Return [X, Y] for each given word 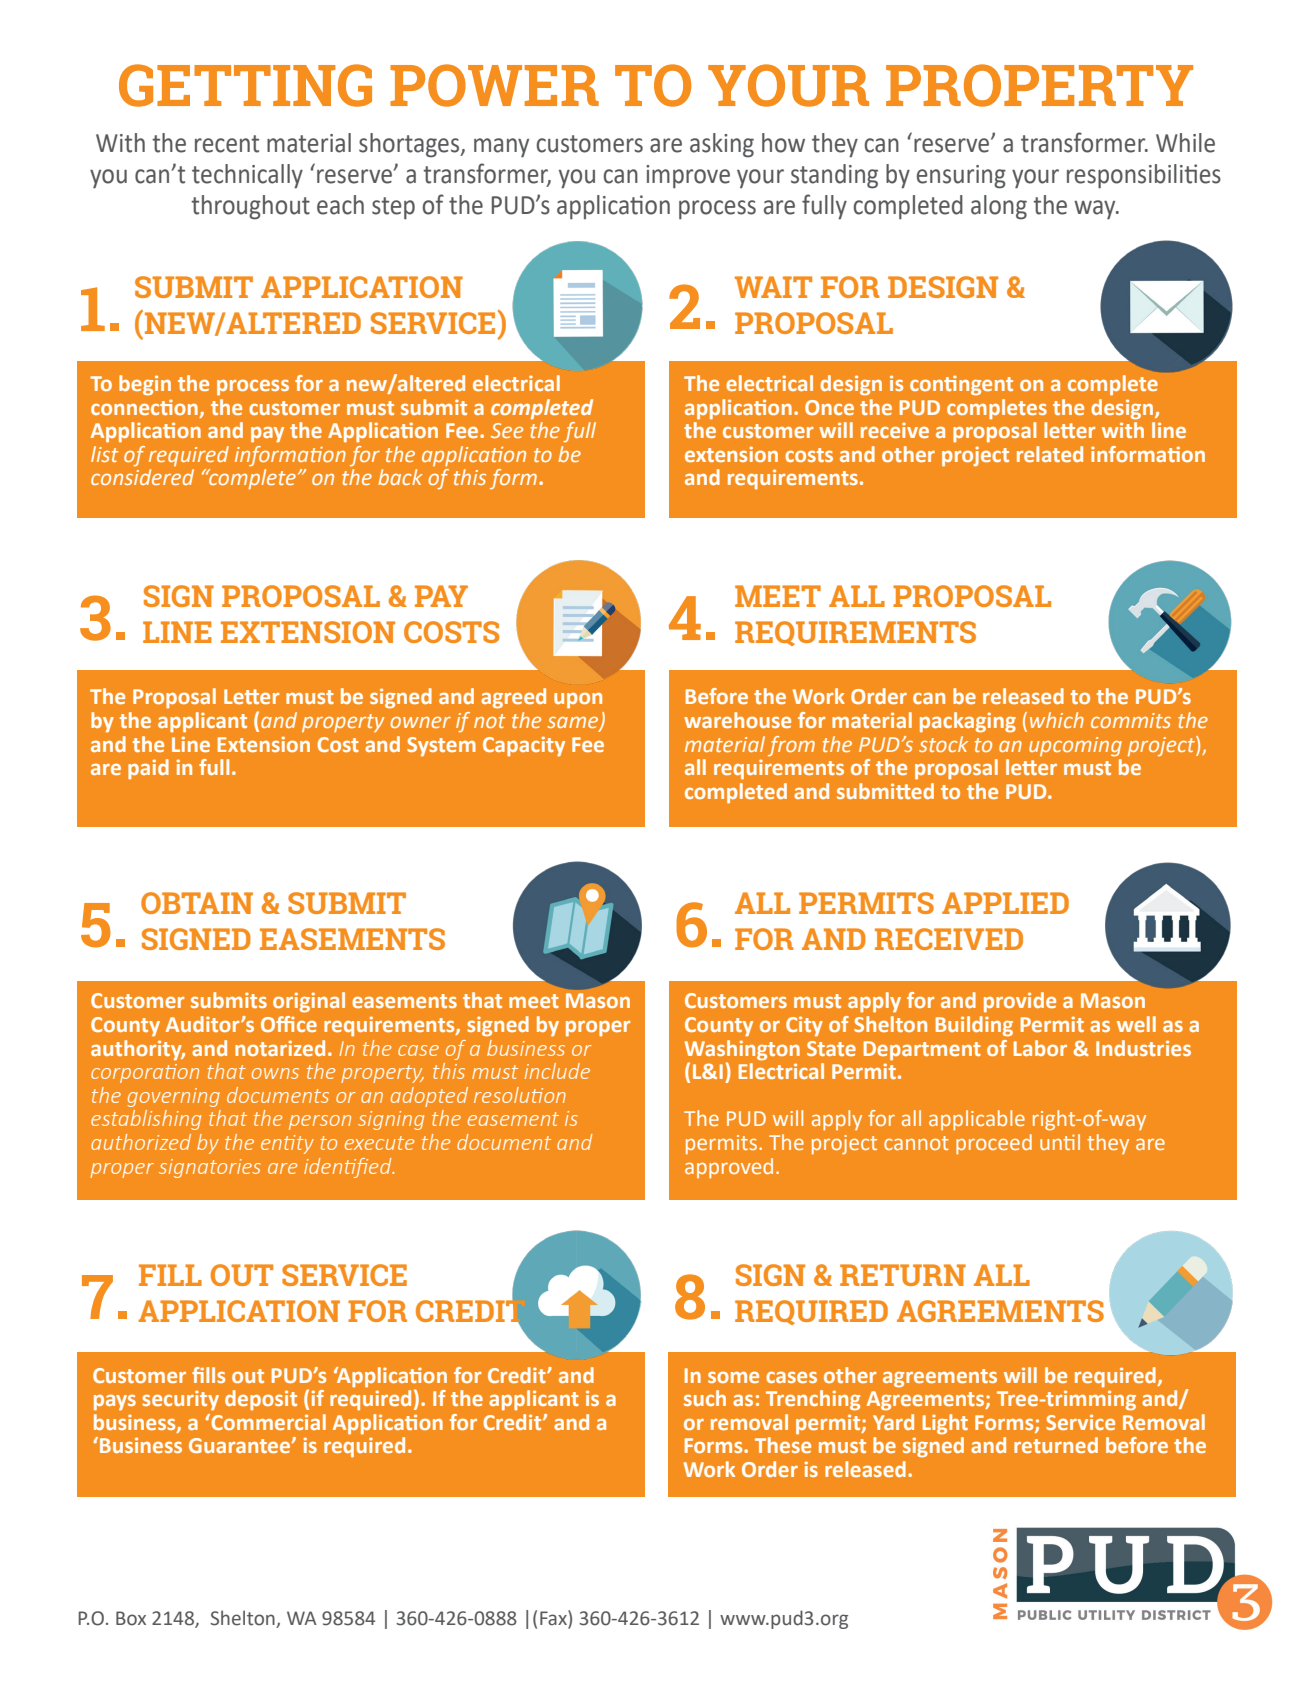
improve [688, 177]
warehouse [737, 720]
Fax [554, 1618]
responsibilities [1144, 176]
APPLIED [1005, 903]
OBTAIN [197, 903]
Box [131, 1618]
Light [945, 1424]
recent [227, 144]
